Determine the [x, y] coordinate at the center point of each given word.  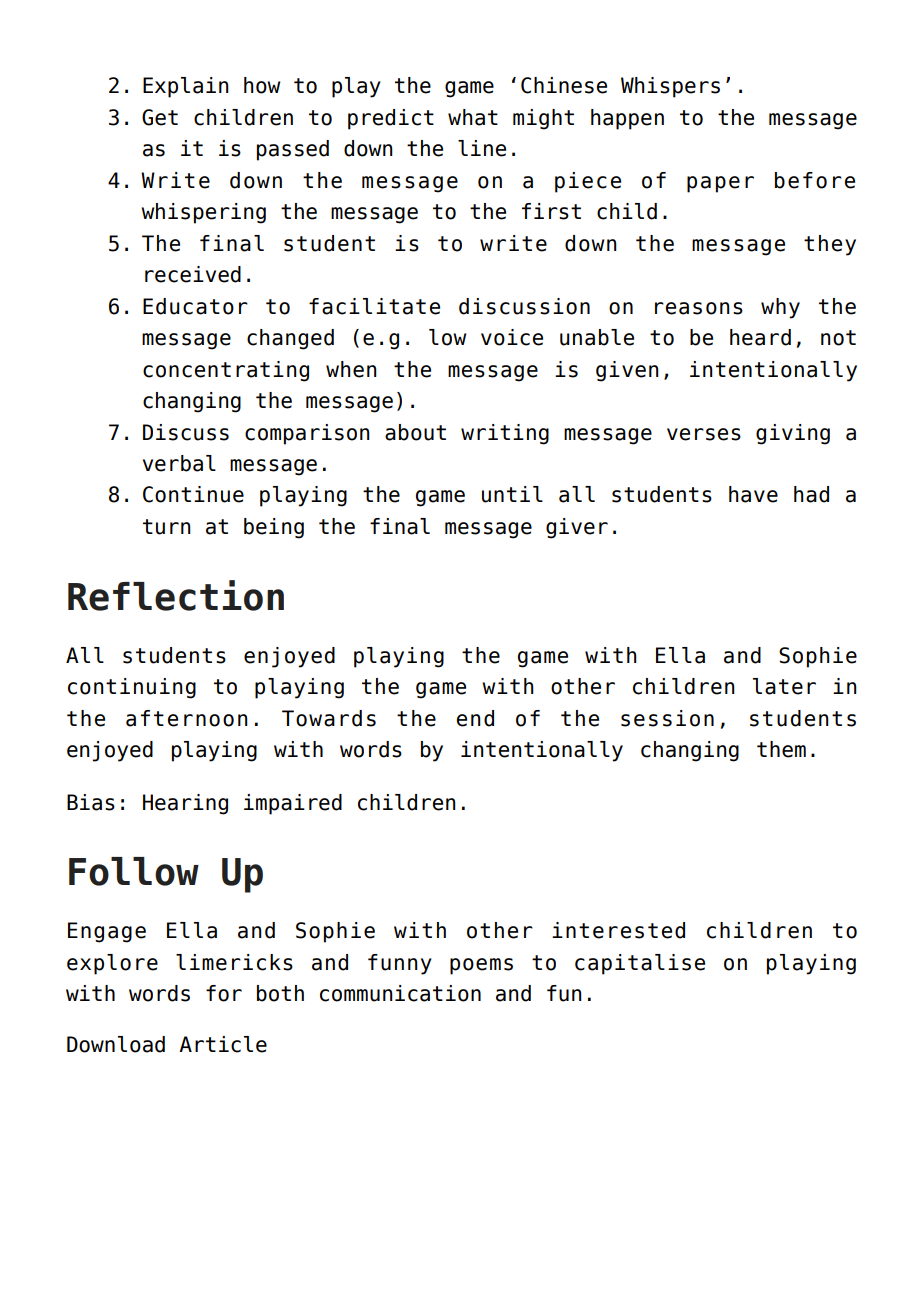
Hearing [185, 804]
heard [760, 337]
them [781, 749]
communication [400, 993]
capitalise [640, 964]
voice [512, 337]
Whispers [670, 87]
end [475, 718]
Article [223, 1044]
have [753, 494]
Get [160, 117]
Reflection [176, 595]
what [473, 117]
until [512, 494]
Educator [195, 306]
